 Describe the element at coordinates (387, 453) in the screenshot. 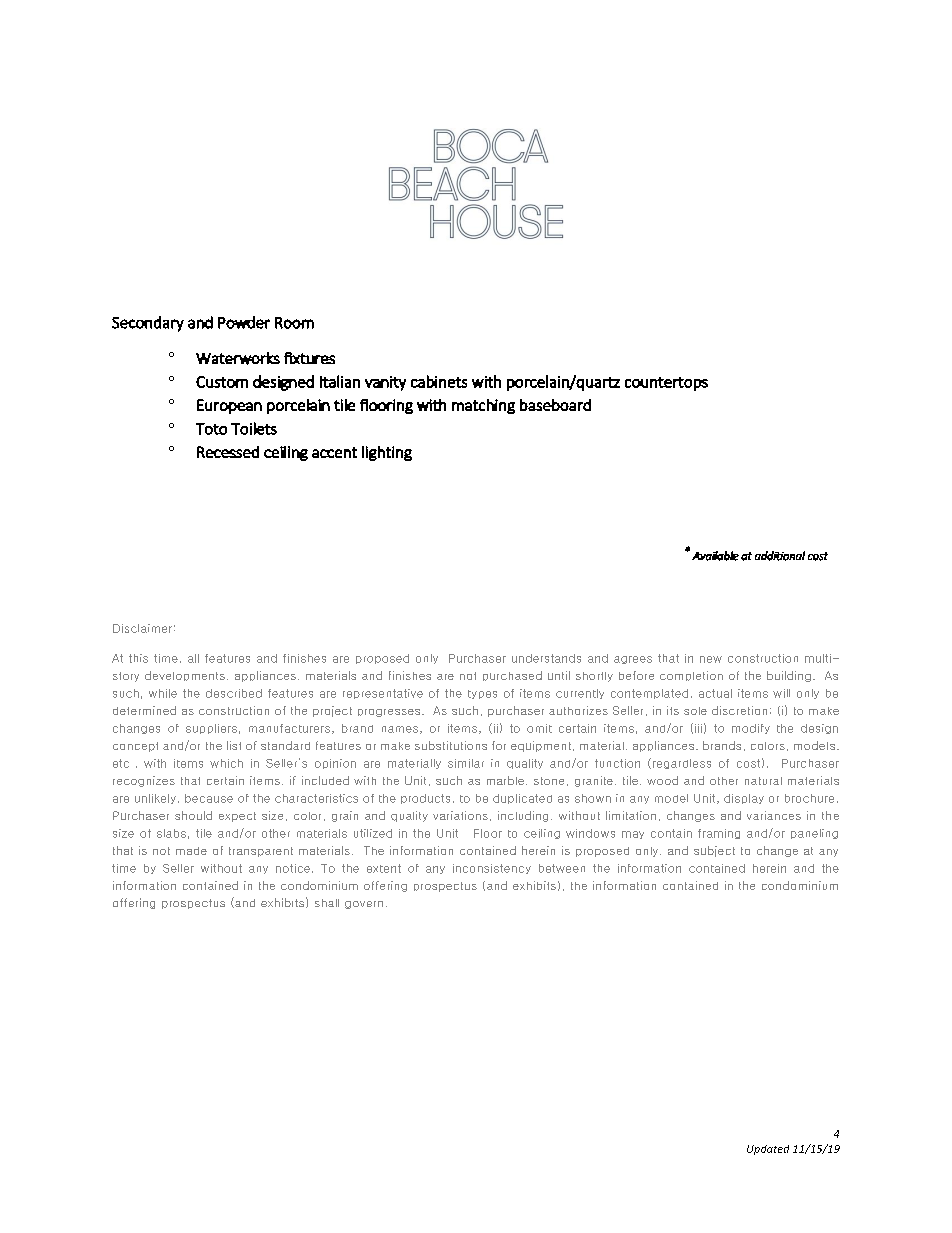

I see `lighting` at that location.
